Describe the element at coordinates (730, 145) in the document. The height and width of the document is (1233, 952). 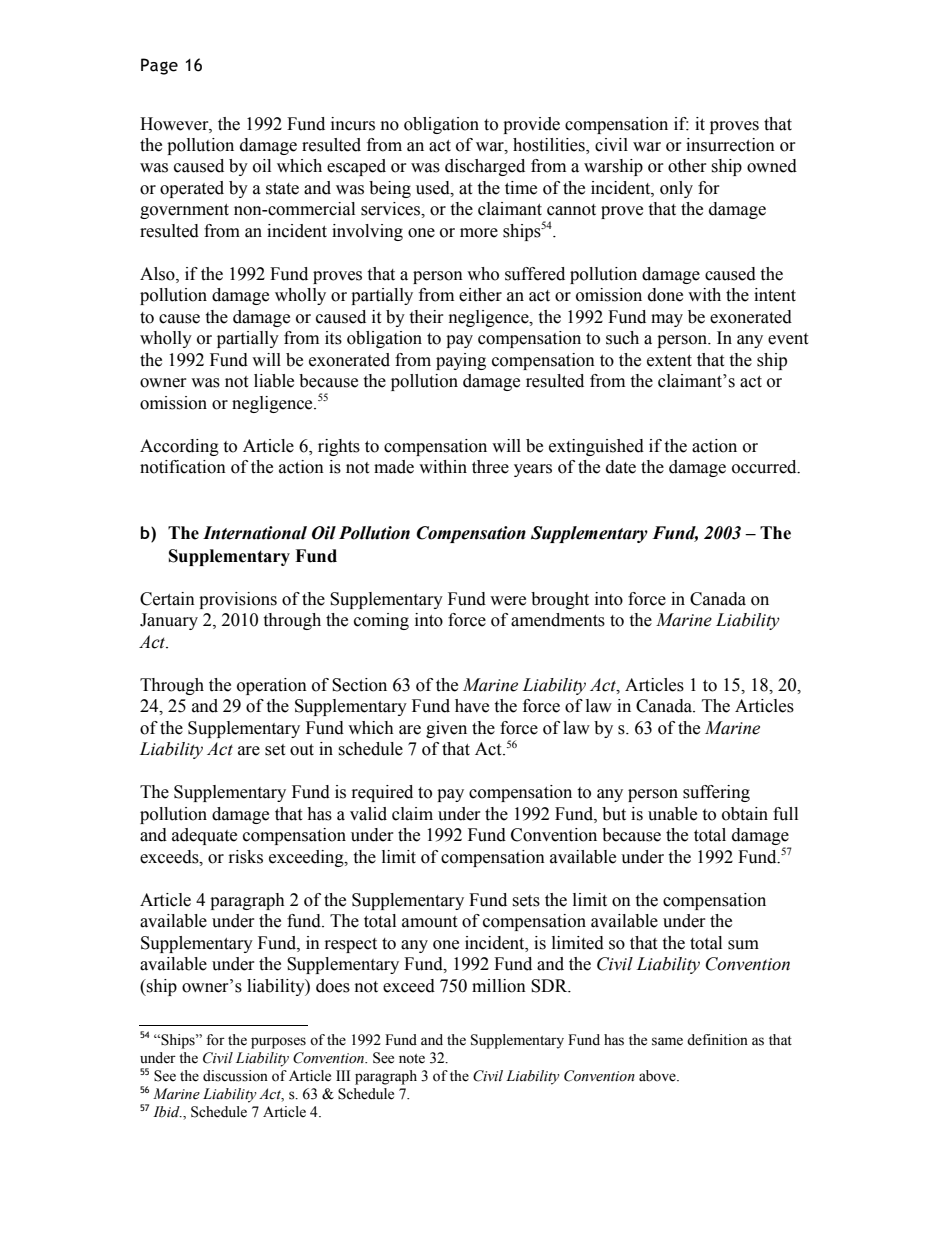
I see `insurrection` at that location.
